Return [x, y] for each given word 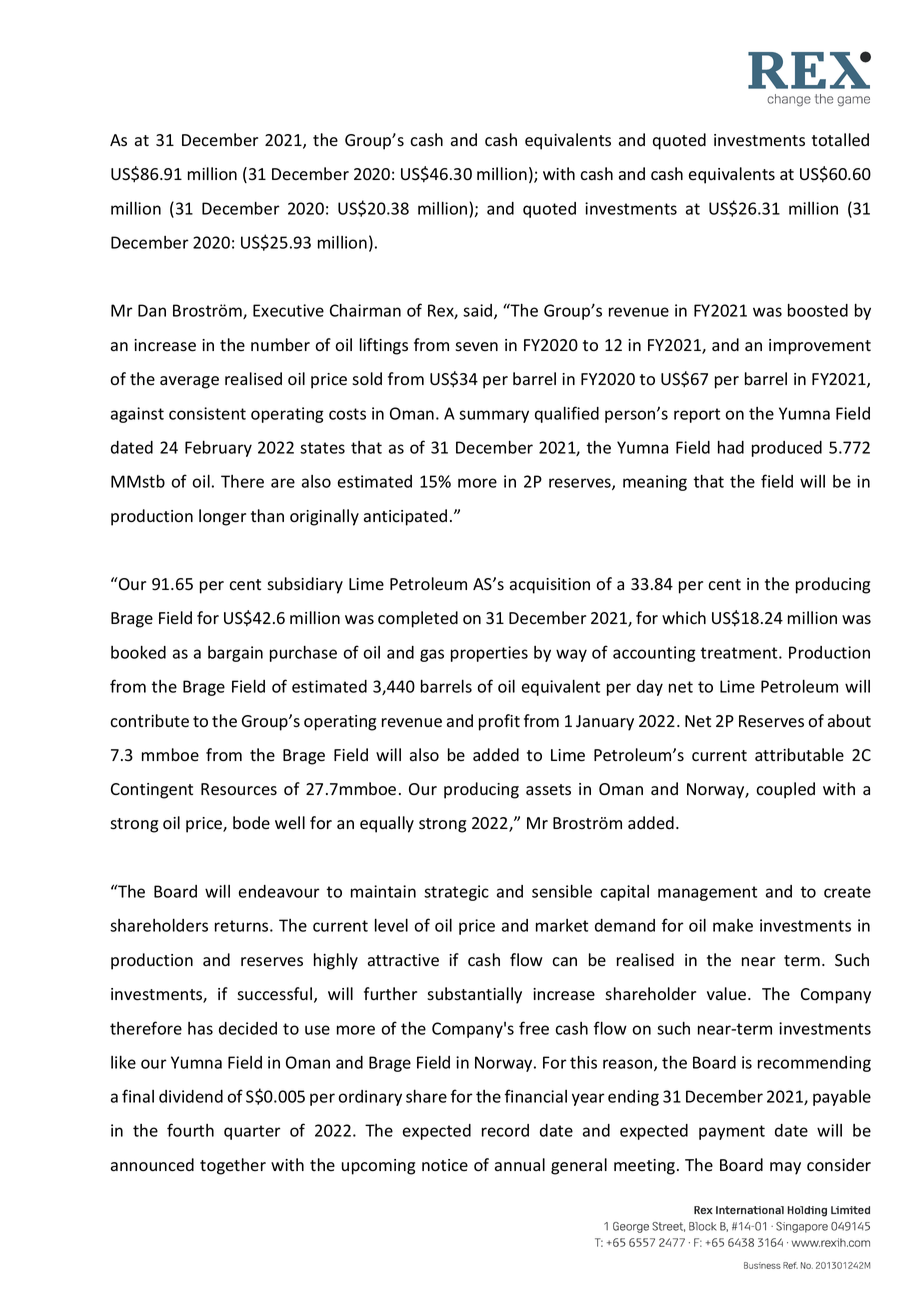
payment [732, 1132]
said [479, 311]
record [505, 1130]
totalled [840, 140]
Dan [152, 310]
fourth [190, 1130]
